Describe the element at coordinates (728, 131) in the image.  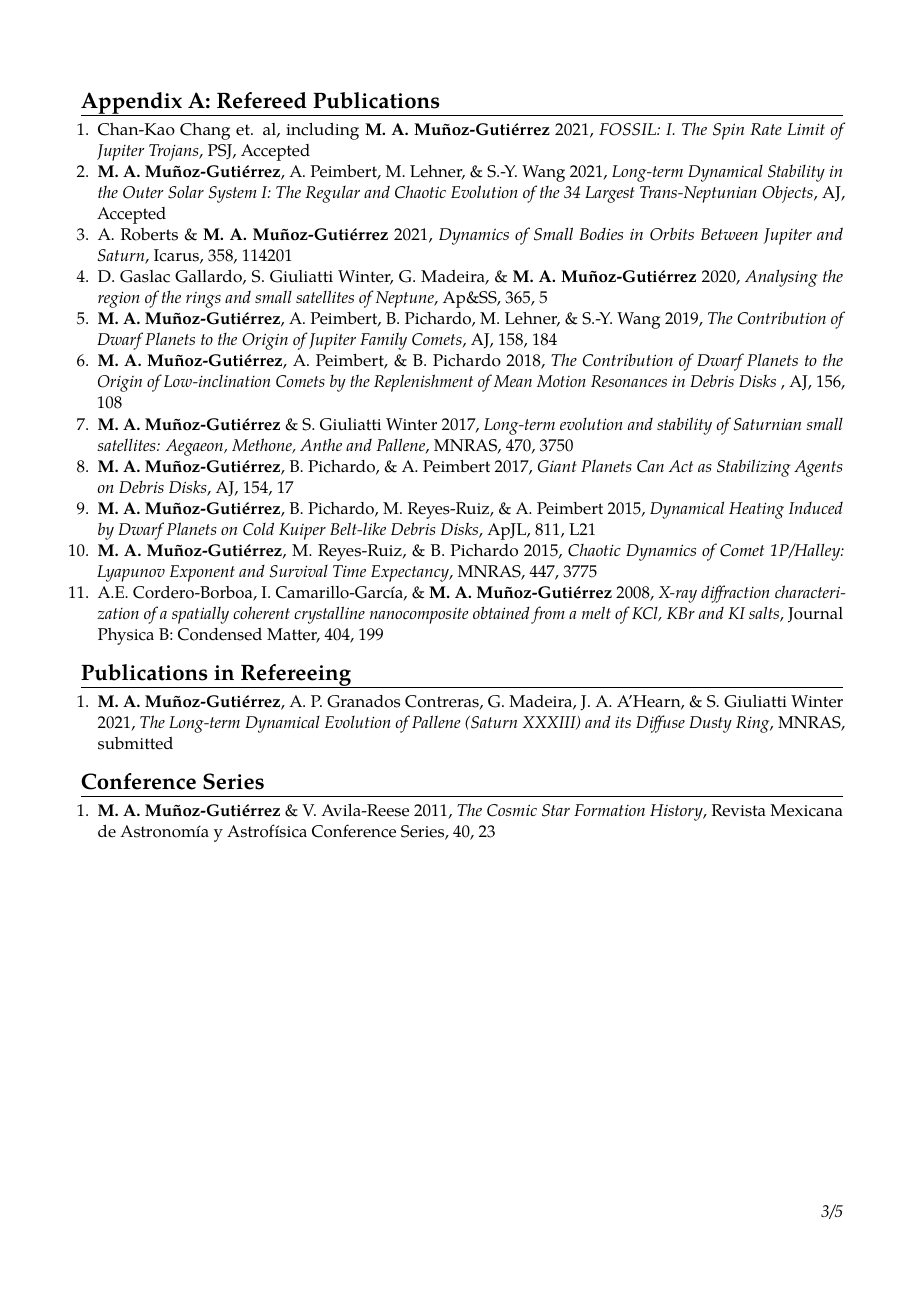
I see `Spin` at that location.
